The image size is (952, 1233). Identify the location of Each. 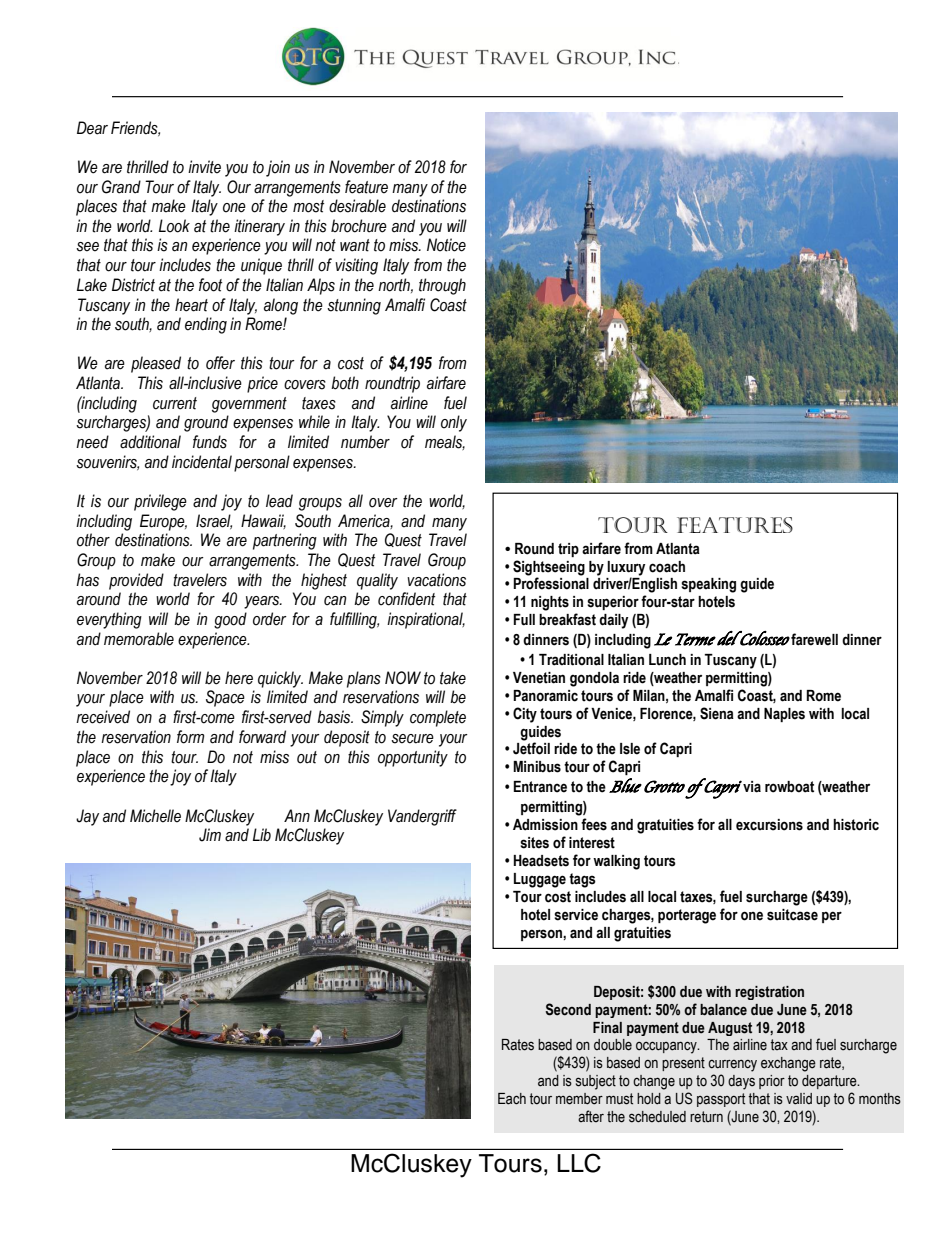
(512, 1099).
